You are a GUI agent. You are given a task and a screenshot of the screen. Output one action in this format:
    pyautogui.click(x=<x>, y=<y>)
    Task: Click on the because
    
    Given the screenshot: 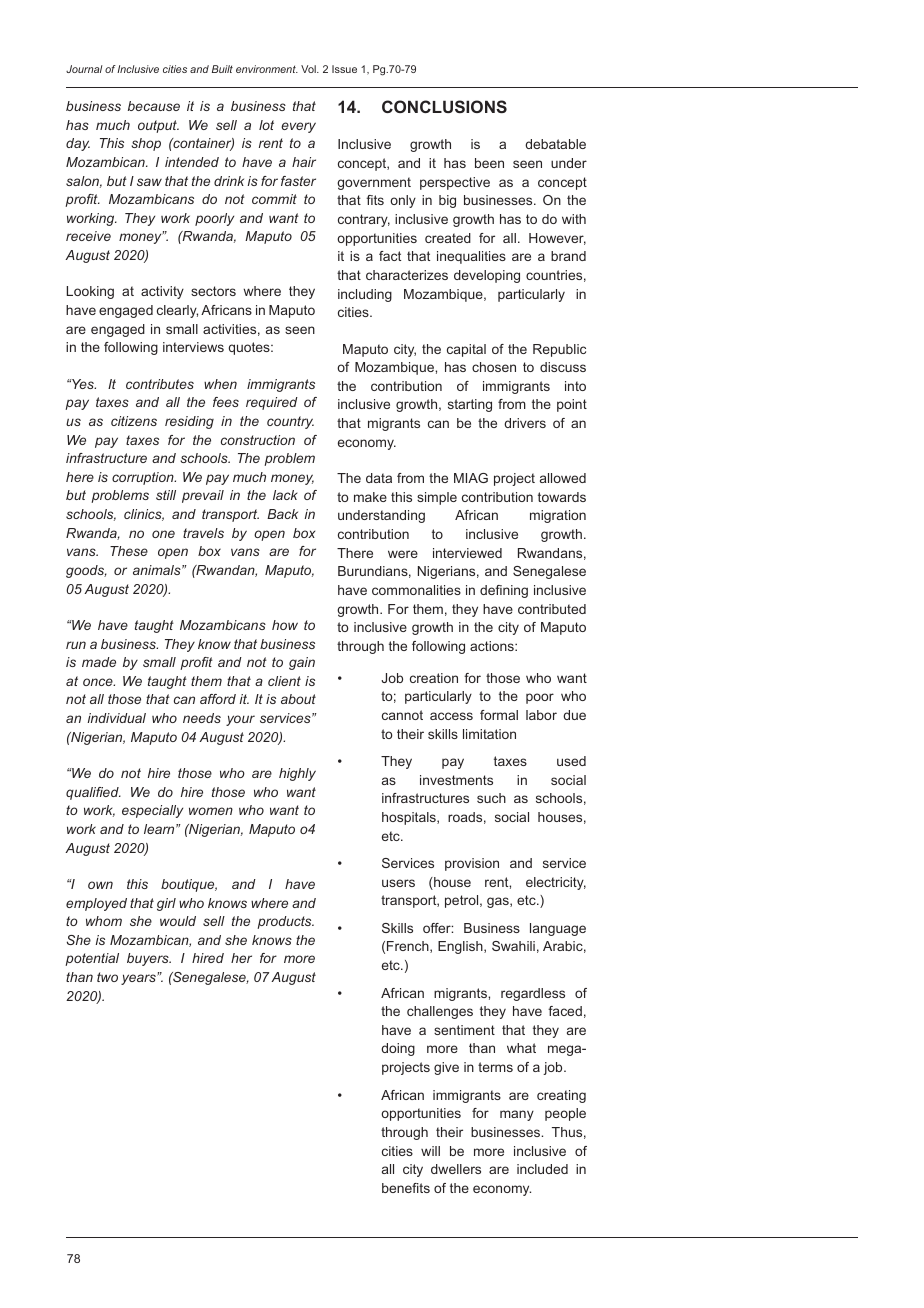 What is the action you would take?
    pyautogui.click(x=154, y=106)
